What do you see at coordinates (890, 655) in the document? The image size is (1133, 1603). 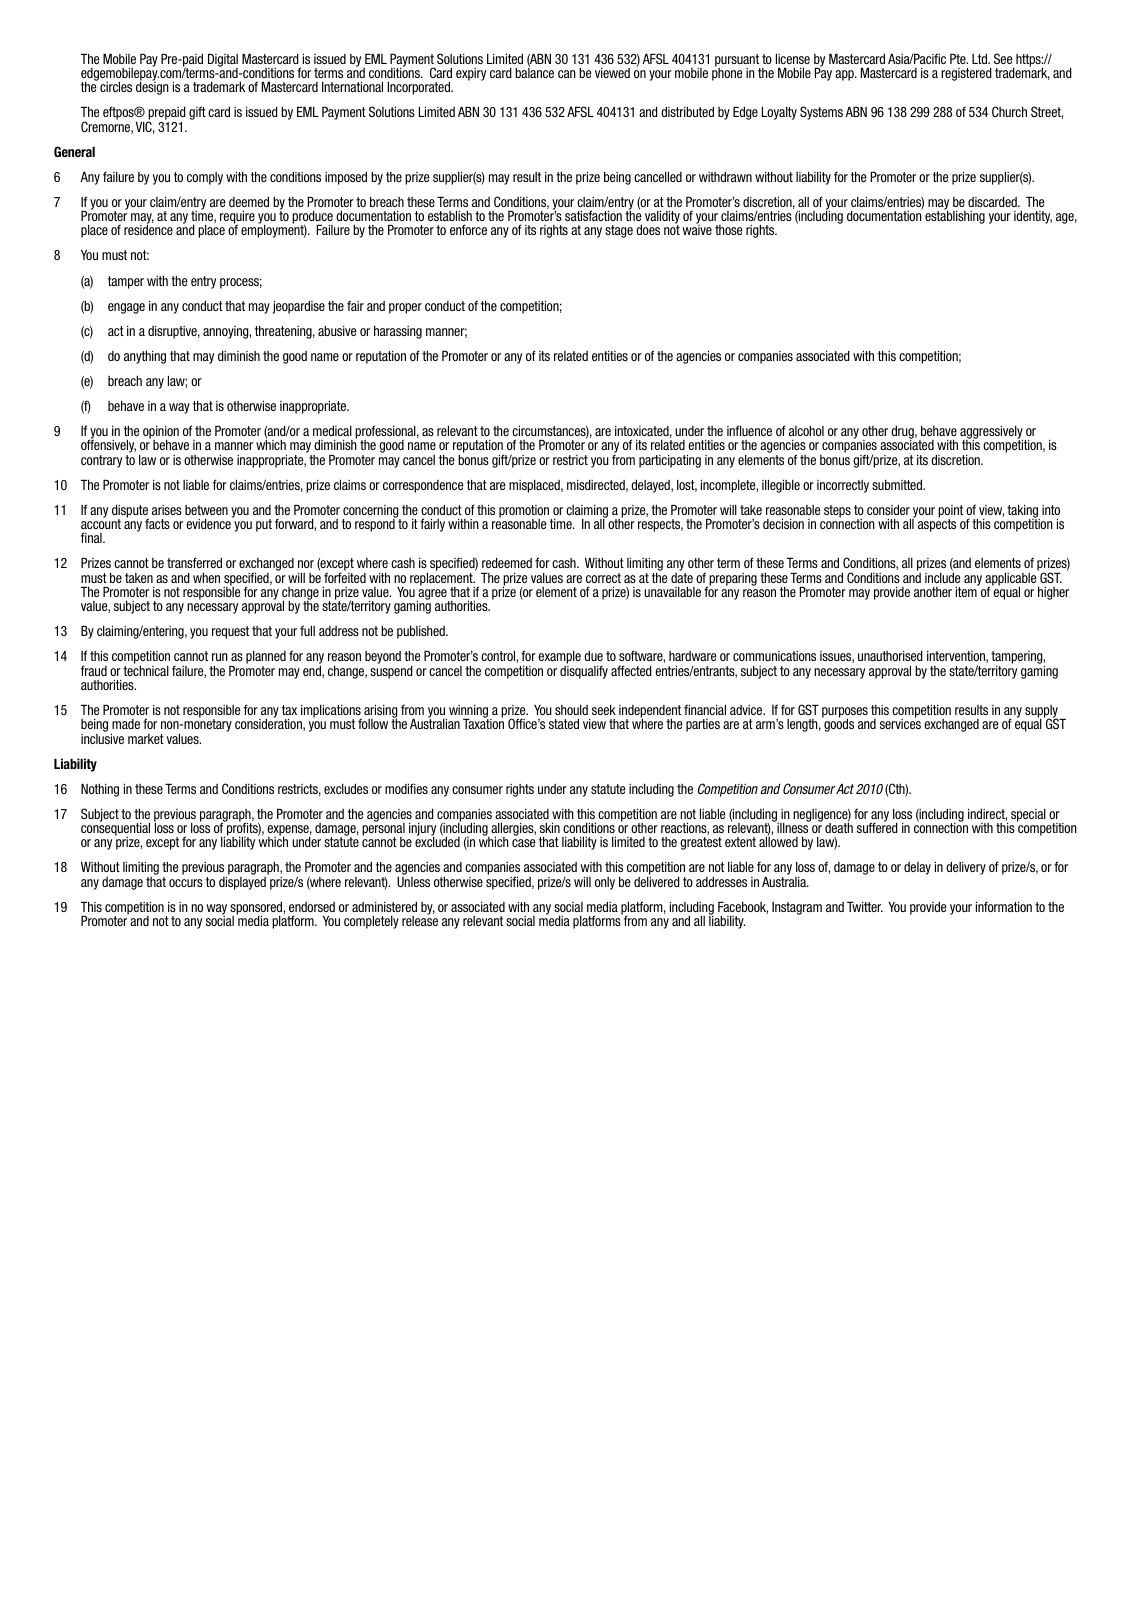 I see `unauthorised` at bounding box center [890, 655].
